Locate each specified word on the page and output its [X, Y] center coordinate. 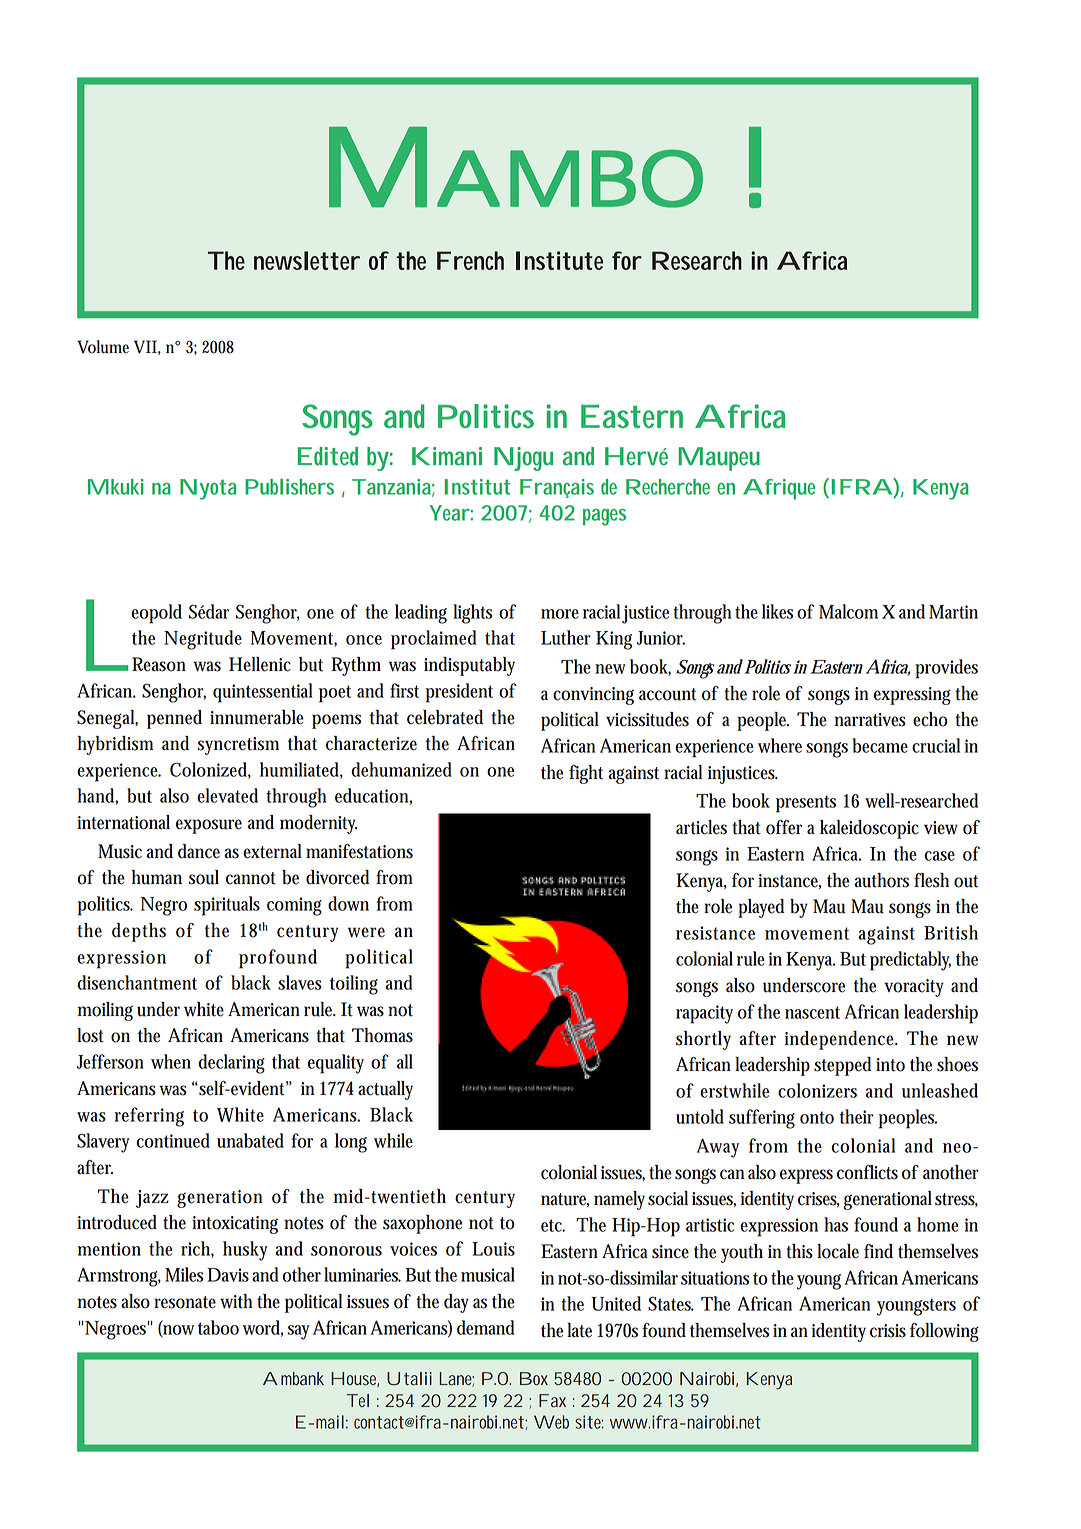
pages [604, 517]
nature [565, 1200]
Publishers [289, 487]
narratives [870, 720]
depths [139, 932]
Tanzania [393, 488]
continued [173, 1140]
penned [174, 719]
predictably [910, 961]
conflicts [867, 1172]
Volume [103, 347]
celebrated [445, 717]
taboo [218, 1327]
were [366, 932]
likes [777, 611]
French [470, 260]
